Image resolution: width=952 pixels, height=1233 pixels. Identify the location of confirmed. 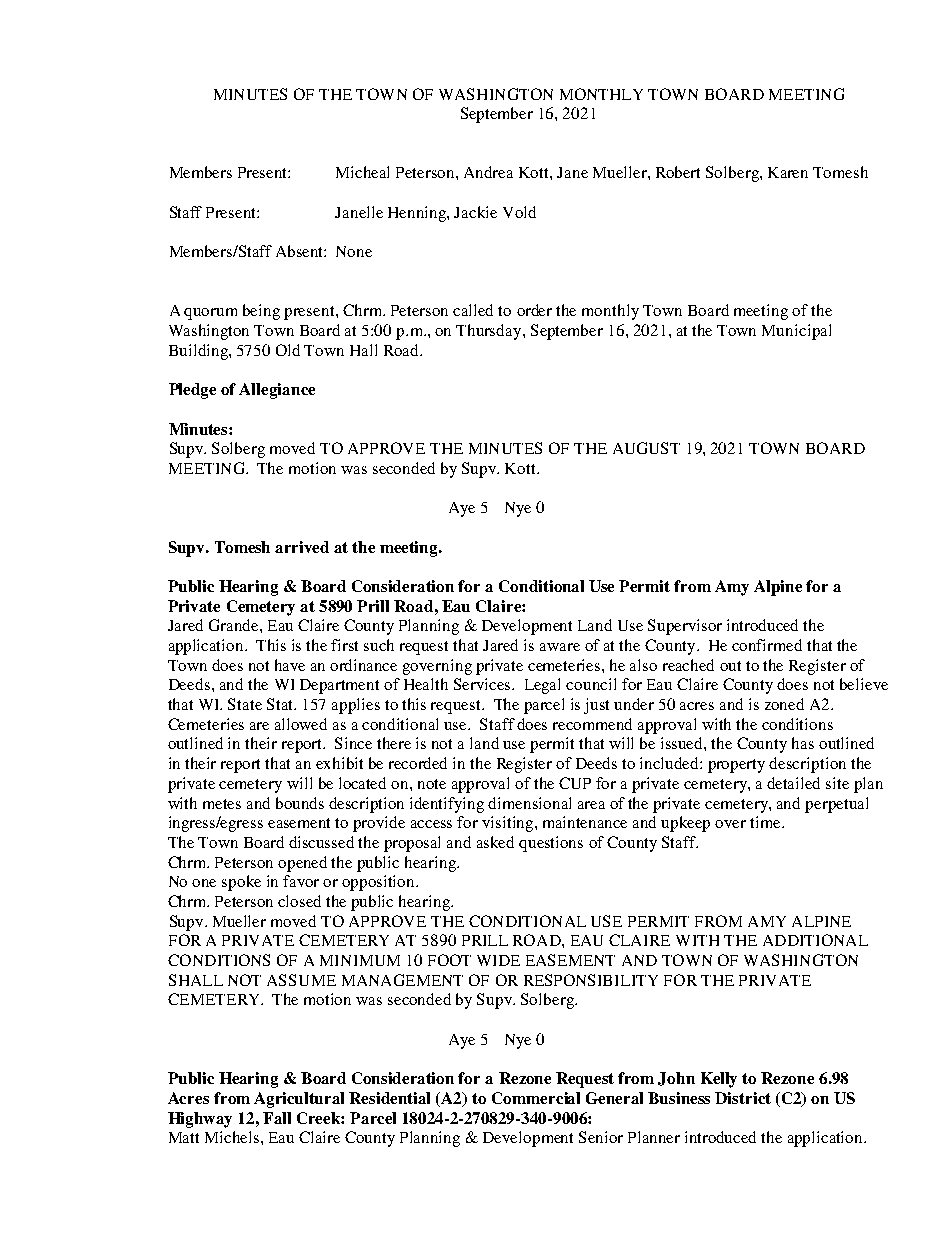
(767, 645).
